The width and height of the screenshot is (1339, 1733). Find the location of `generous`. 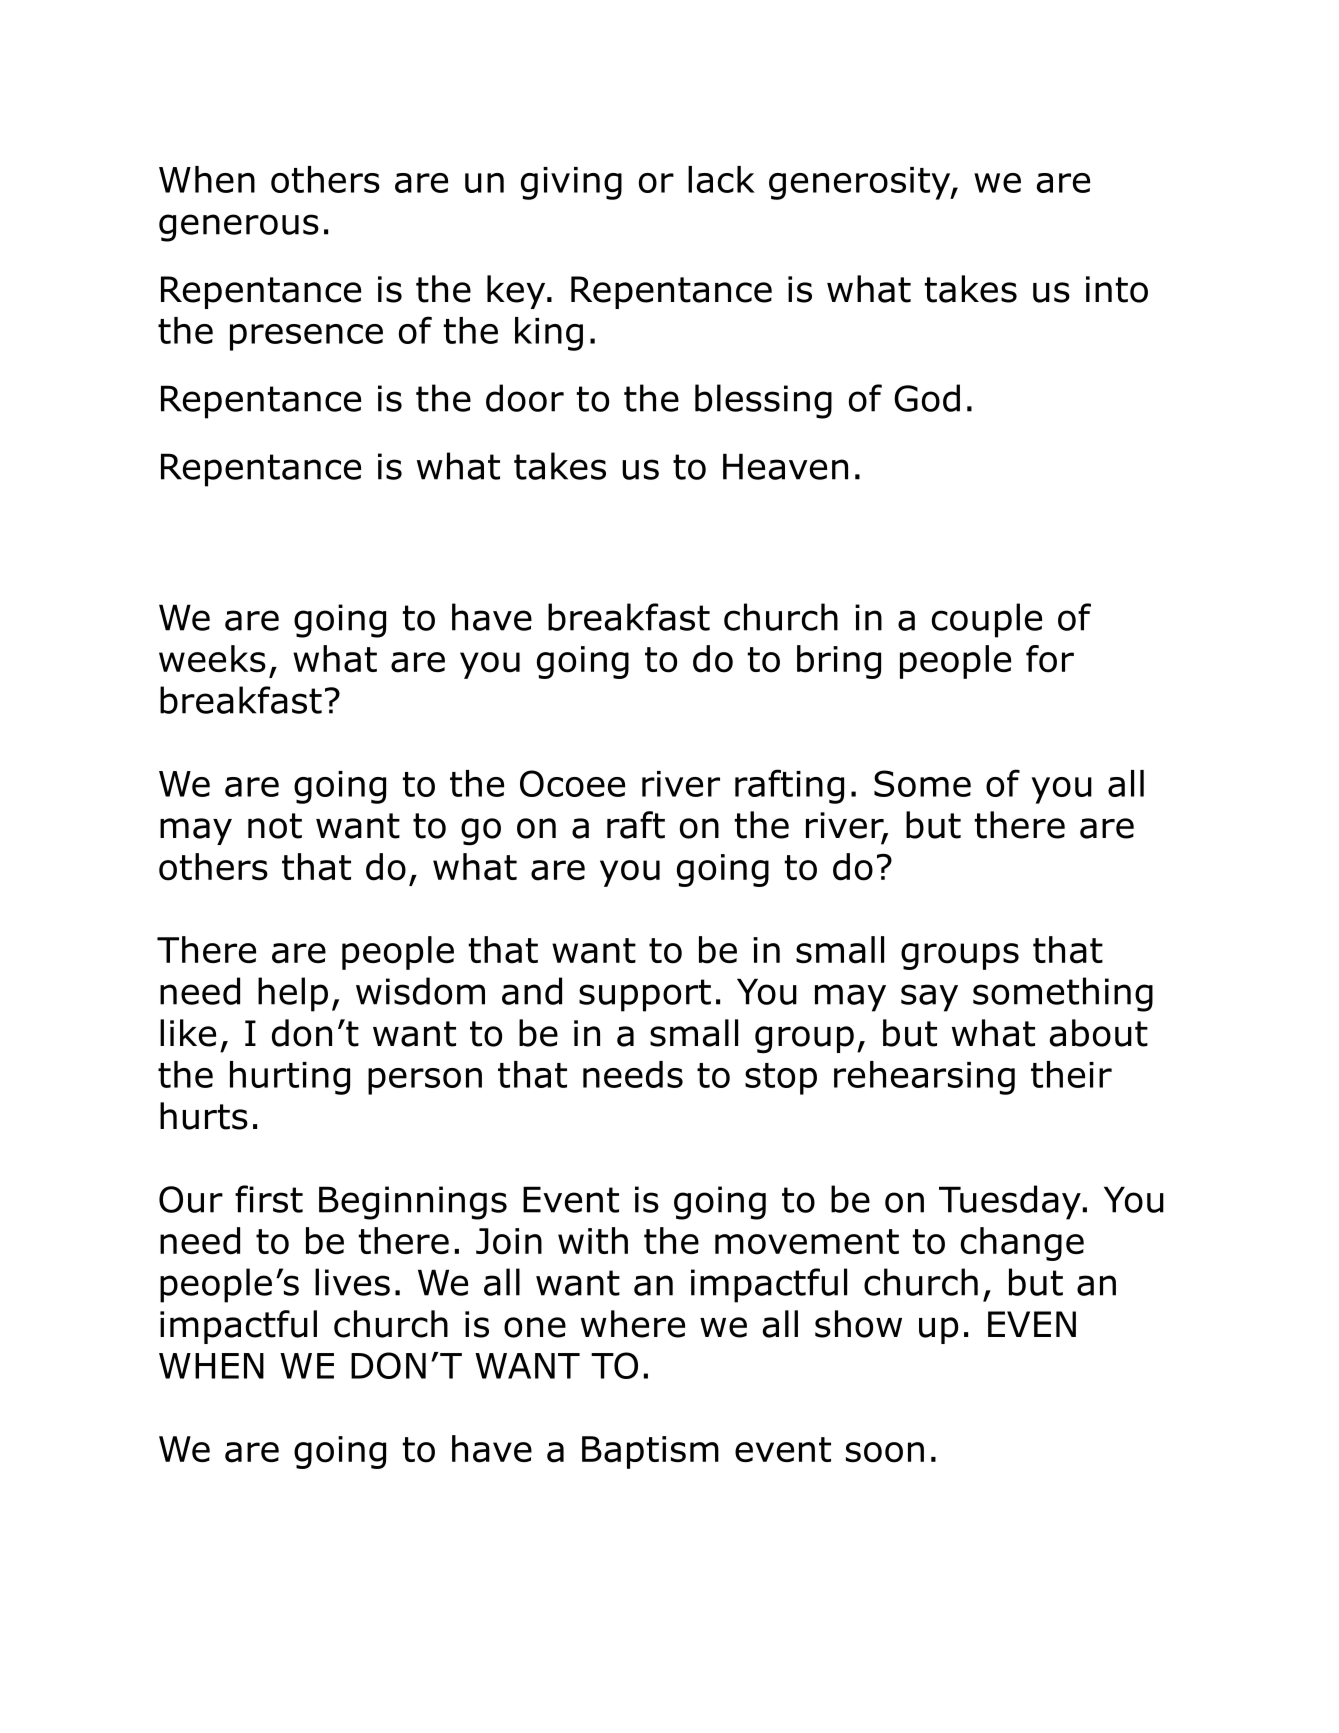

generous is located at coordinates (239, 228).
